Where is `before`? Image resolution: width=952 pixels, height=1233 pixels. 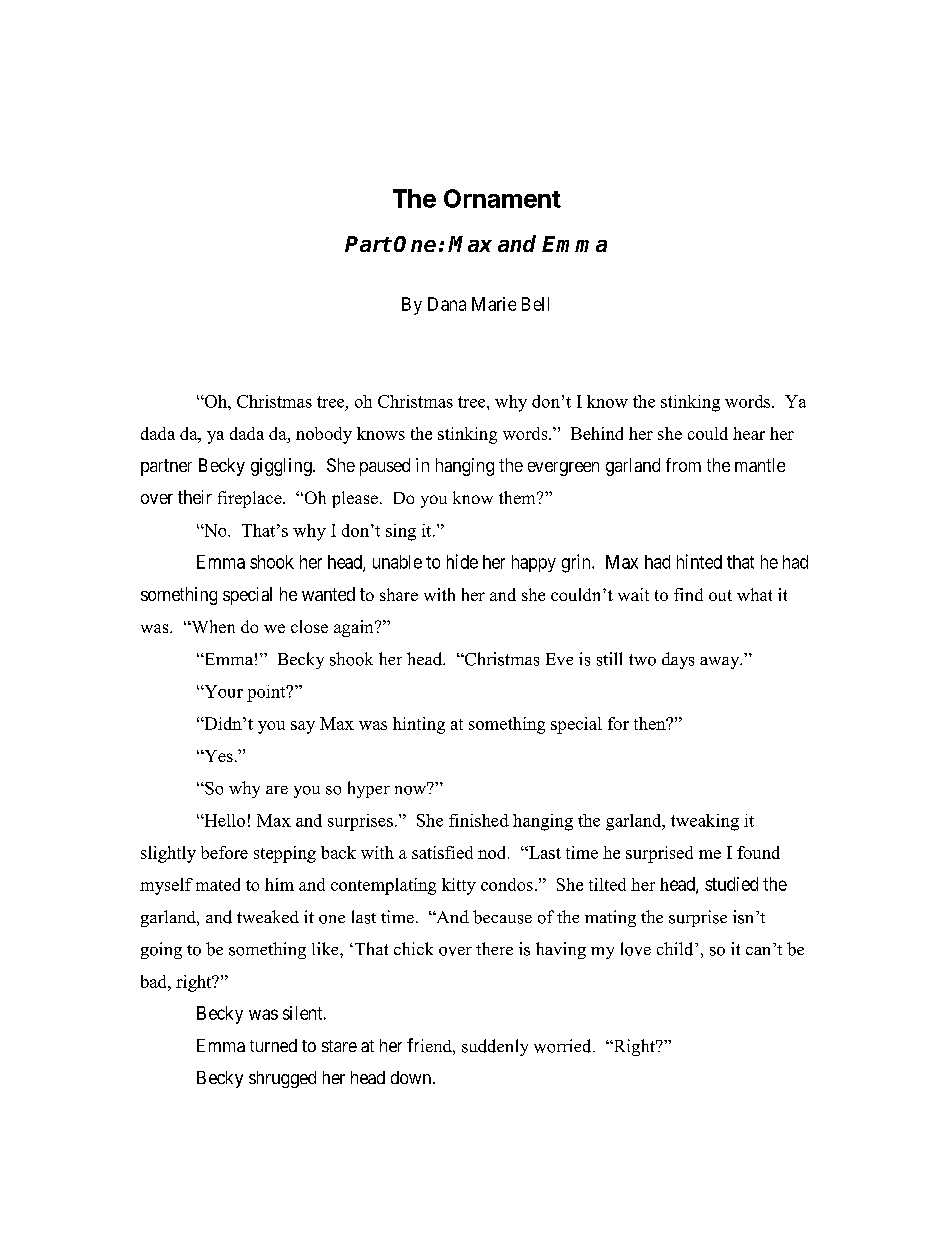
before is located at coordinates (224, 852).
